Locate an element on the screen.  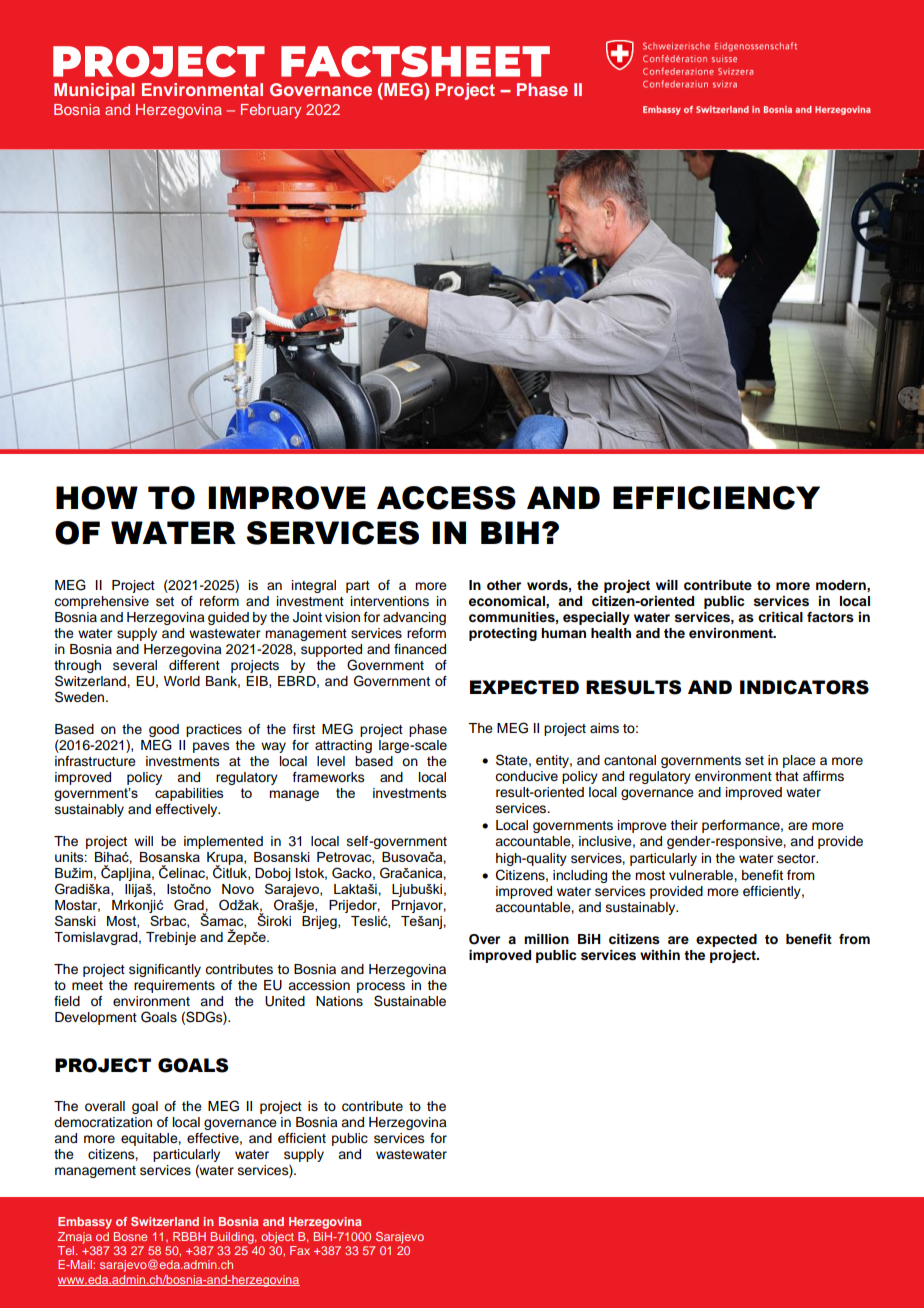
within is located at coordinates (660, 955).
